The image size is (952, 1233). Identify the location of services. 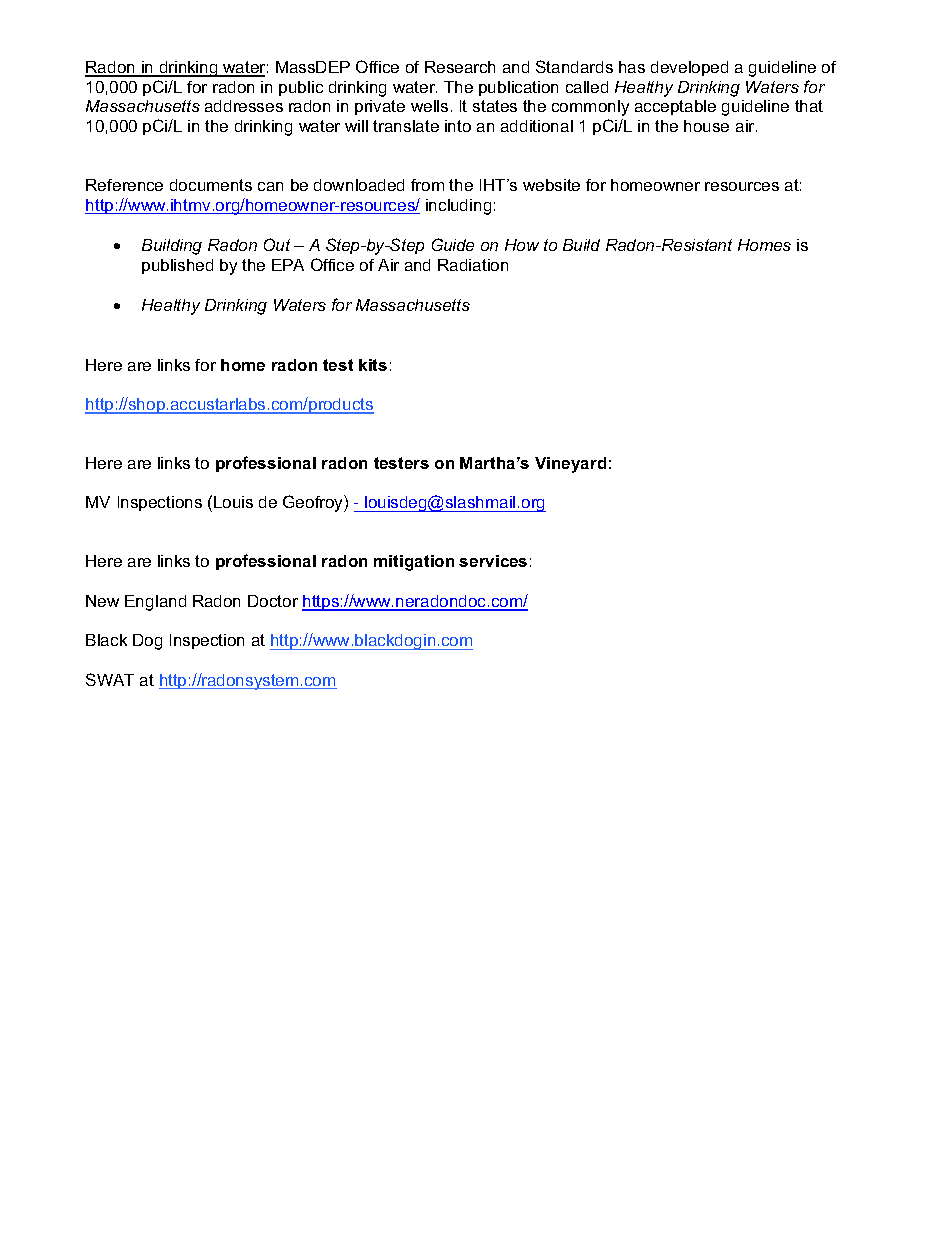
(493, 561).
